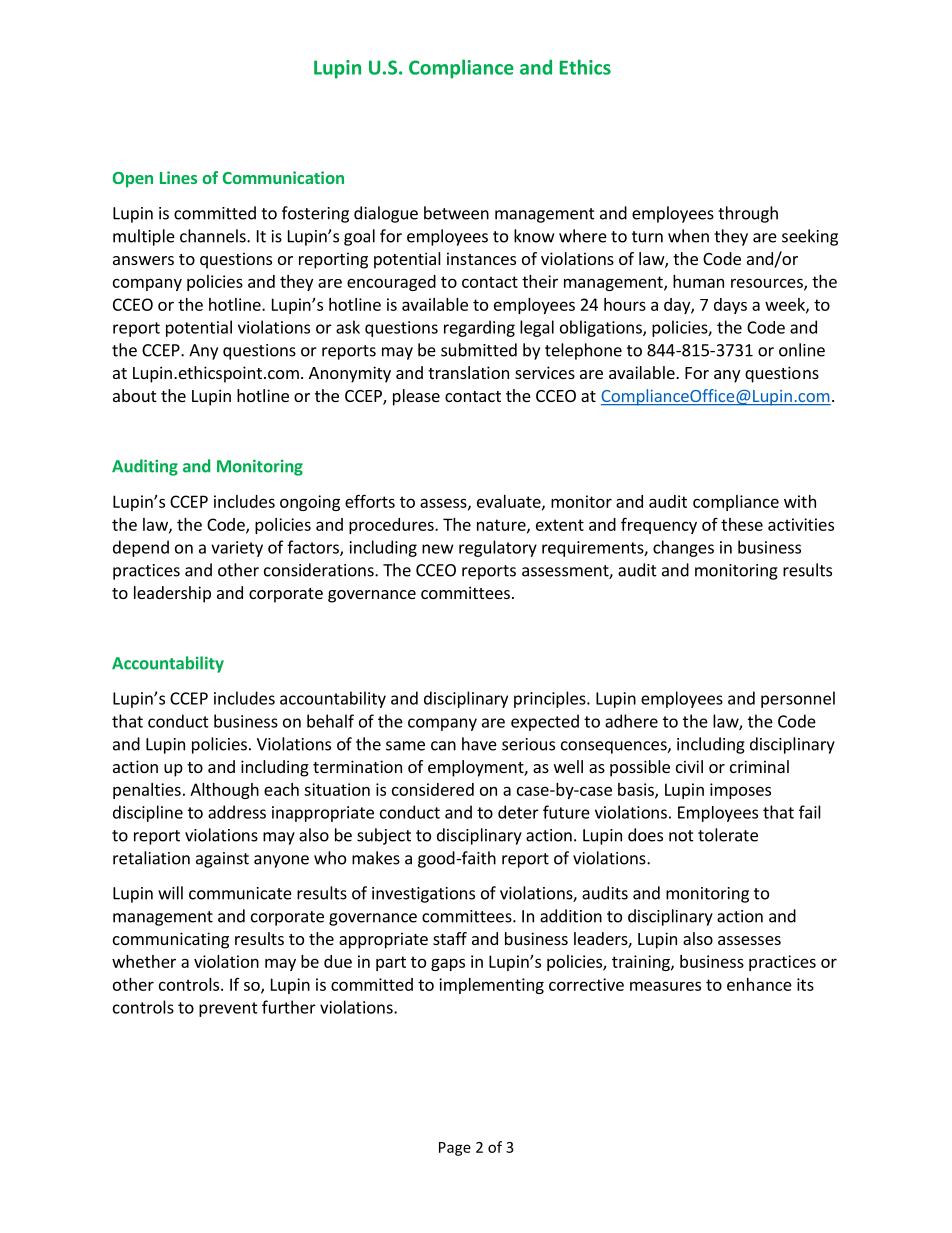  Describe the element at coordinates (214, 236) in the document. I see `channels` at that location.
